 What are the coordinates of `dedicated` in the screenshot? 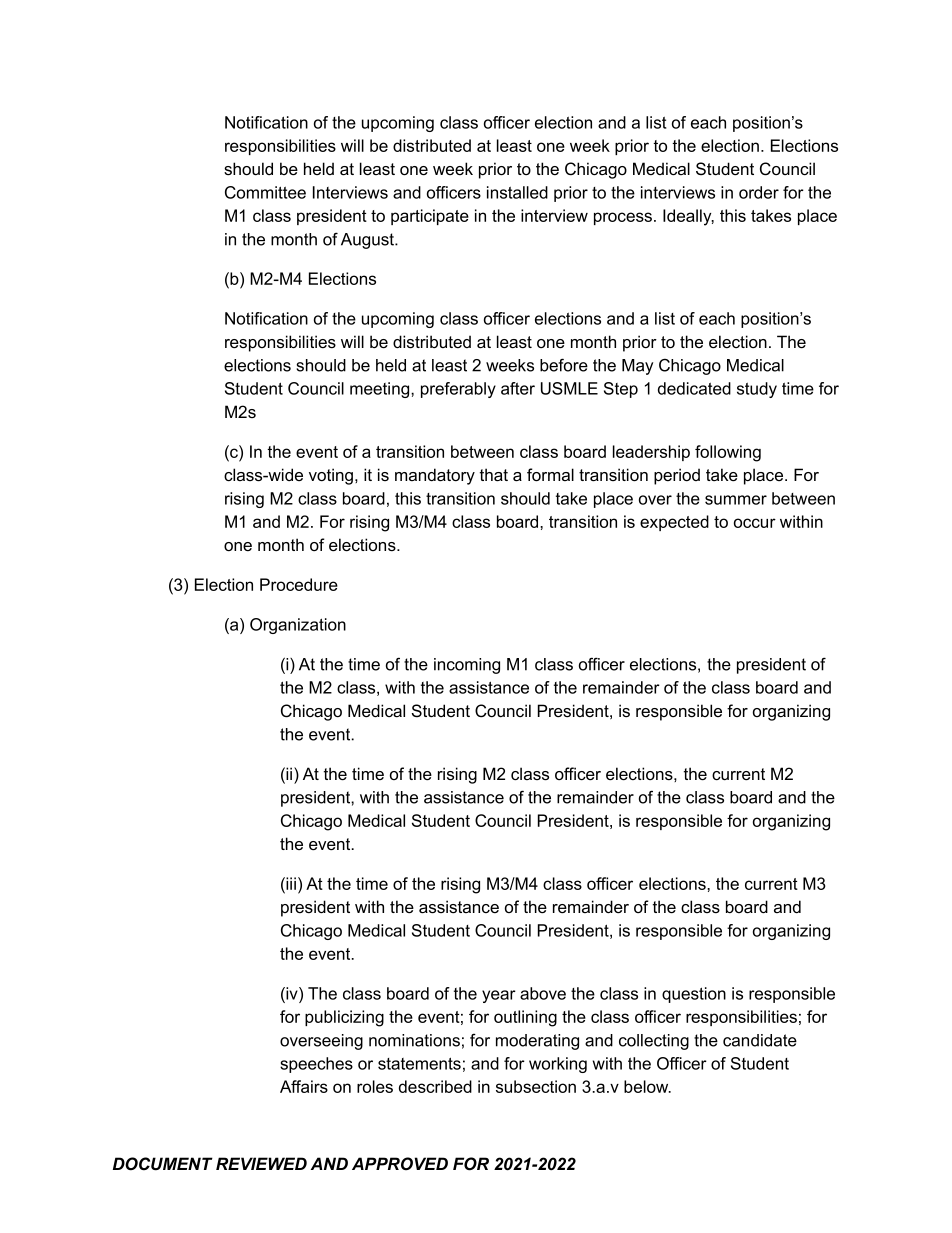 It's located at (694, 388).
